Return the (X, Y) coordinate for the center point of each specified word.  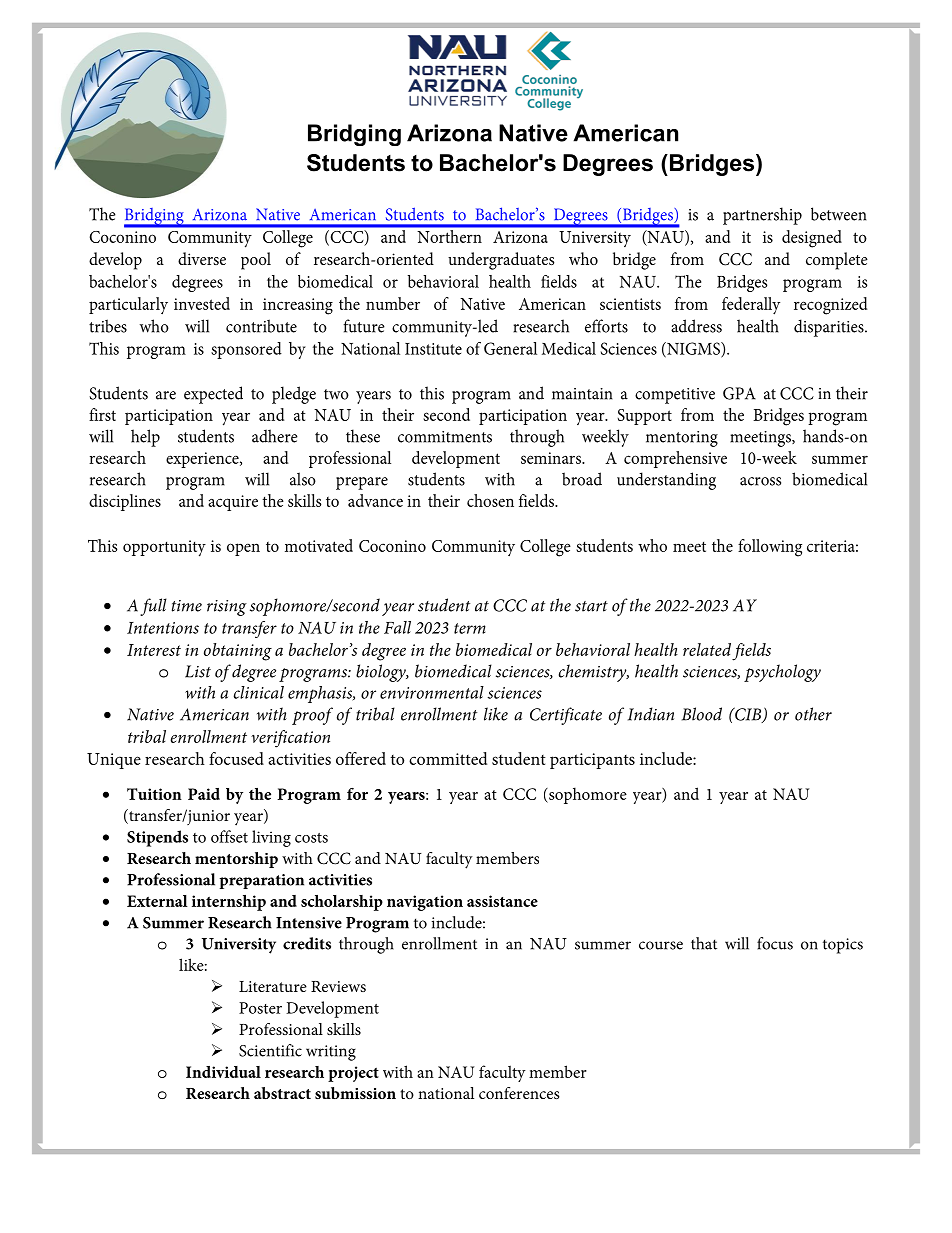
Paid (204, 794)
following (770, 548)
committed (448, 758)
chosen (490, 500)
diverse (202, 258)
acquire (233, 503)
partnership (762, 216)
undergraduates (501, 261)
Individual (223, 1072)
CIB (748, 715)
